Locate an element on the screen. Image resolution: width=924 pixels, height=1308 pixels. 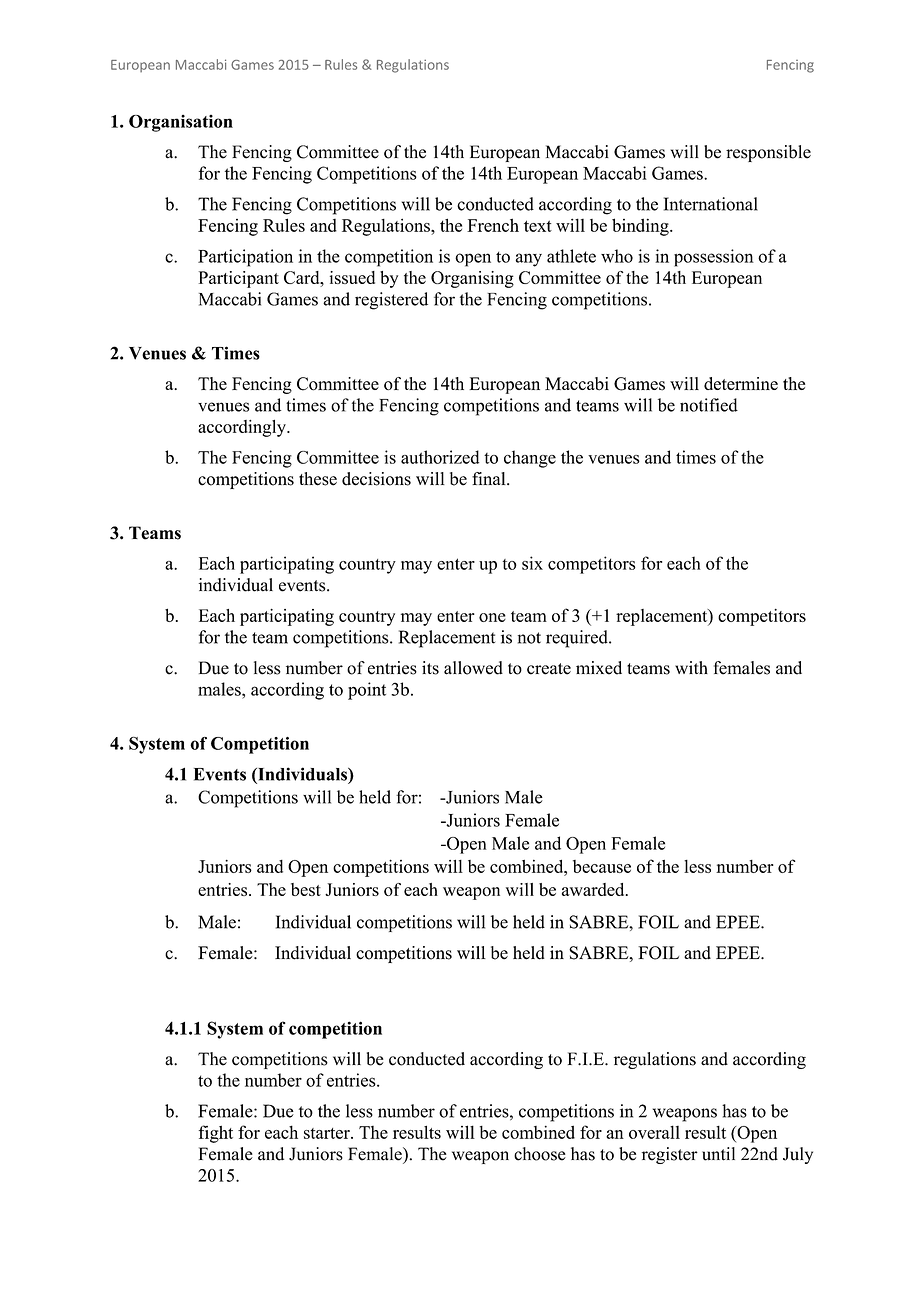
until is located at coordinates (718, 1154).
